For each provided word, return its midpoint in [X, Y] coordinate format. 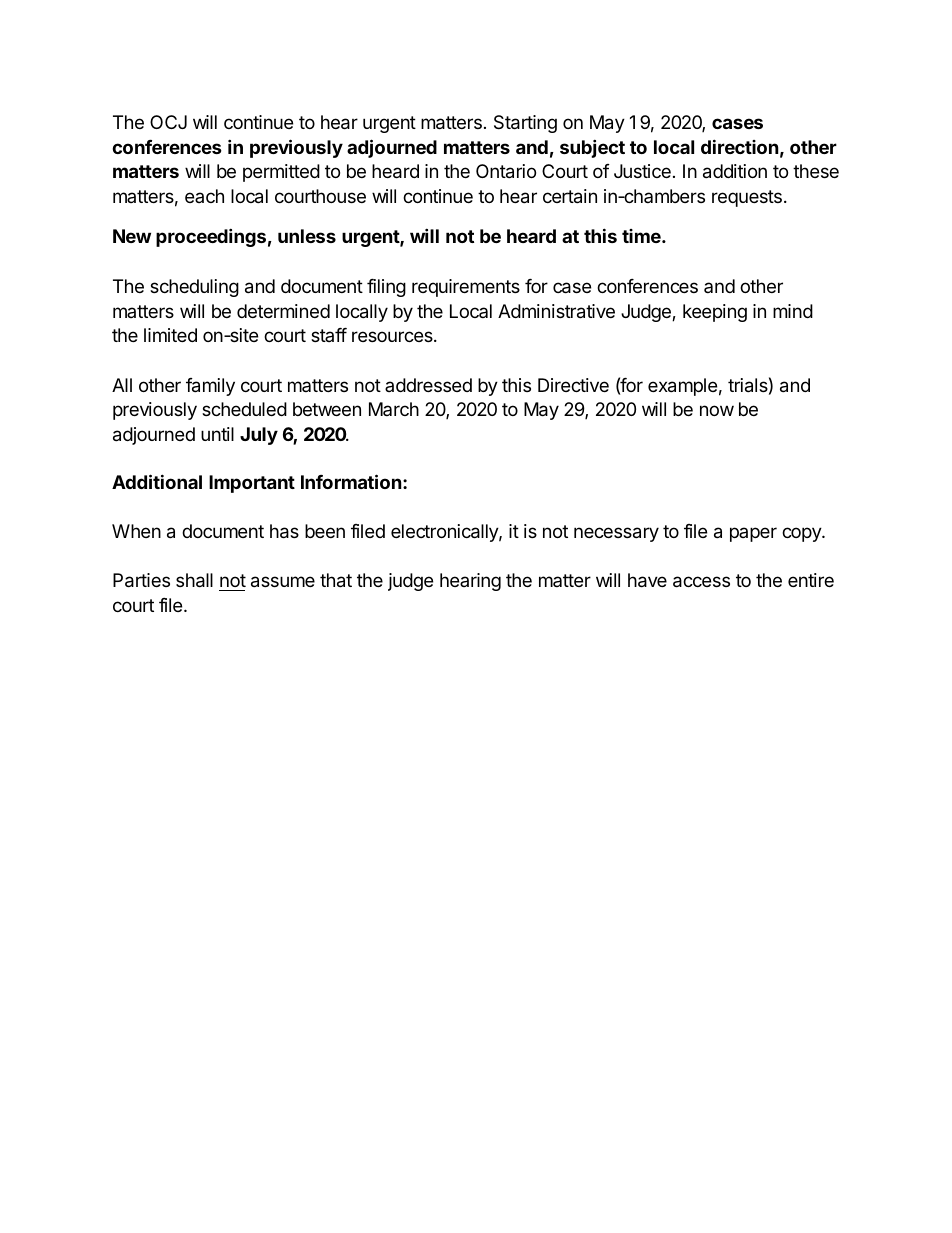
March [394, 409]
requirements [466, 288]
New [132, 236]
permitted [281, 173]
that [336, 580]
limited [170, 335]
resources [393, 336]
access [701, 582]
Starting [525, 124]
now [717, 410]
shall [194, 580]
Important [252, 484]
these [816, 171]
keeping [715, 313]
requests [747, 198]
